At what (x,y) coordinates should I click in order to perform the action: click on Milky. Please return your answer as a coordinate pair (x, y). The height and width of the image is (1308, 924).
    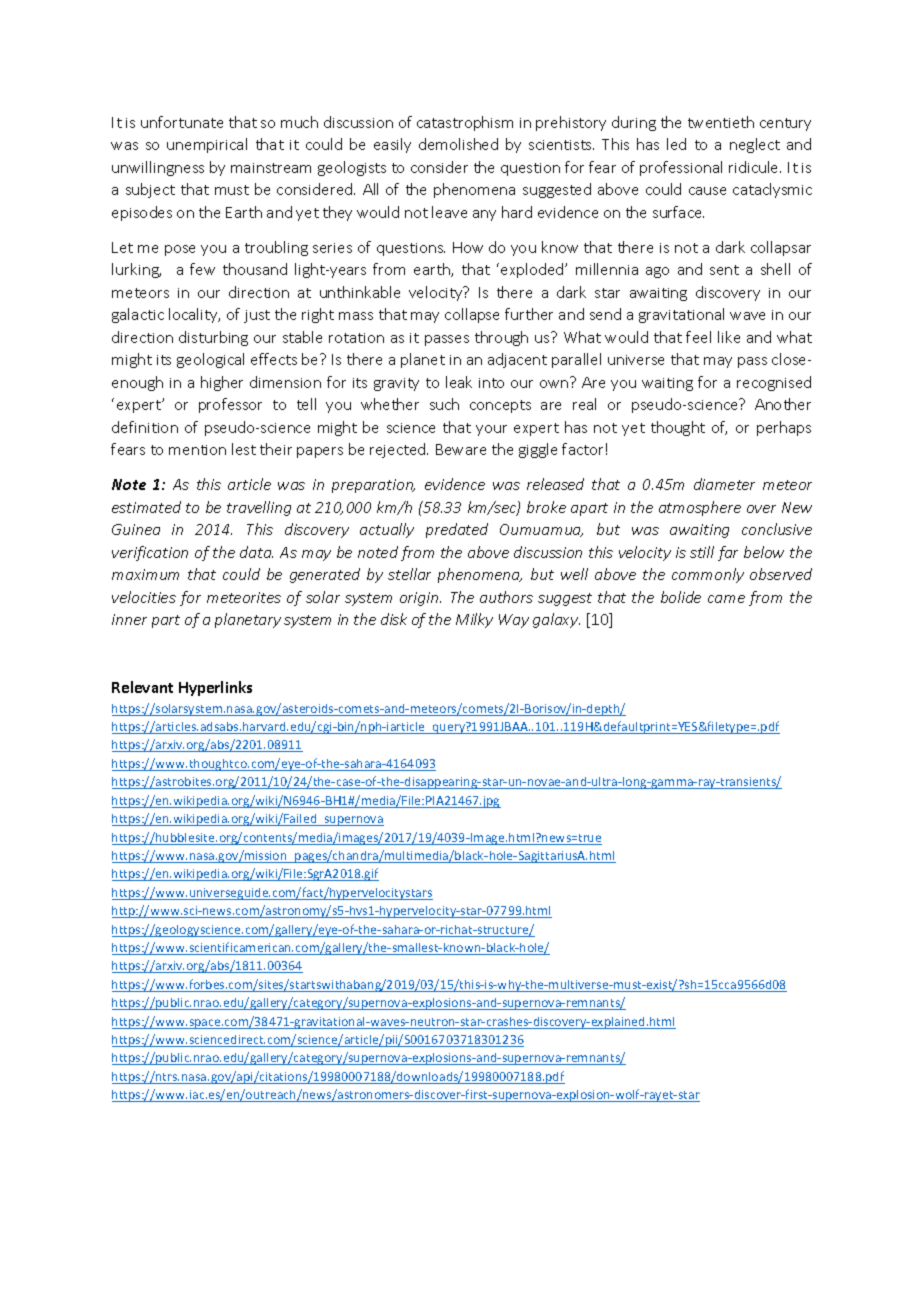
    Looking at the image, I should click on (474, 620).
